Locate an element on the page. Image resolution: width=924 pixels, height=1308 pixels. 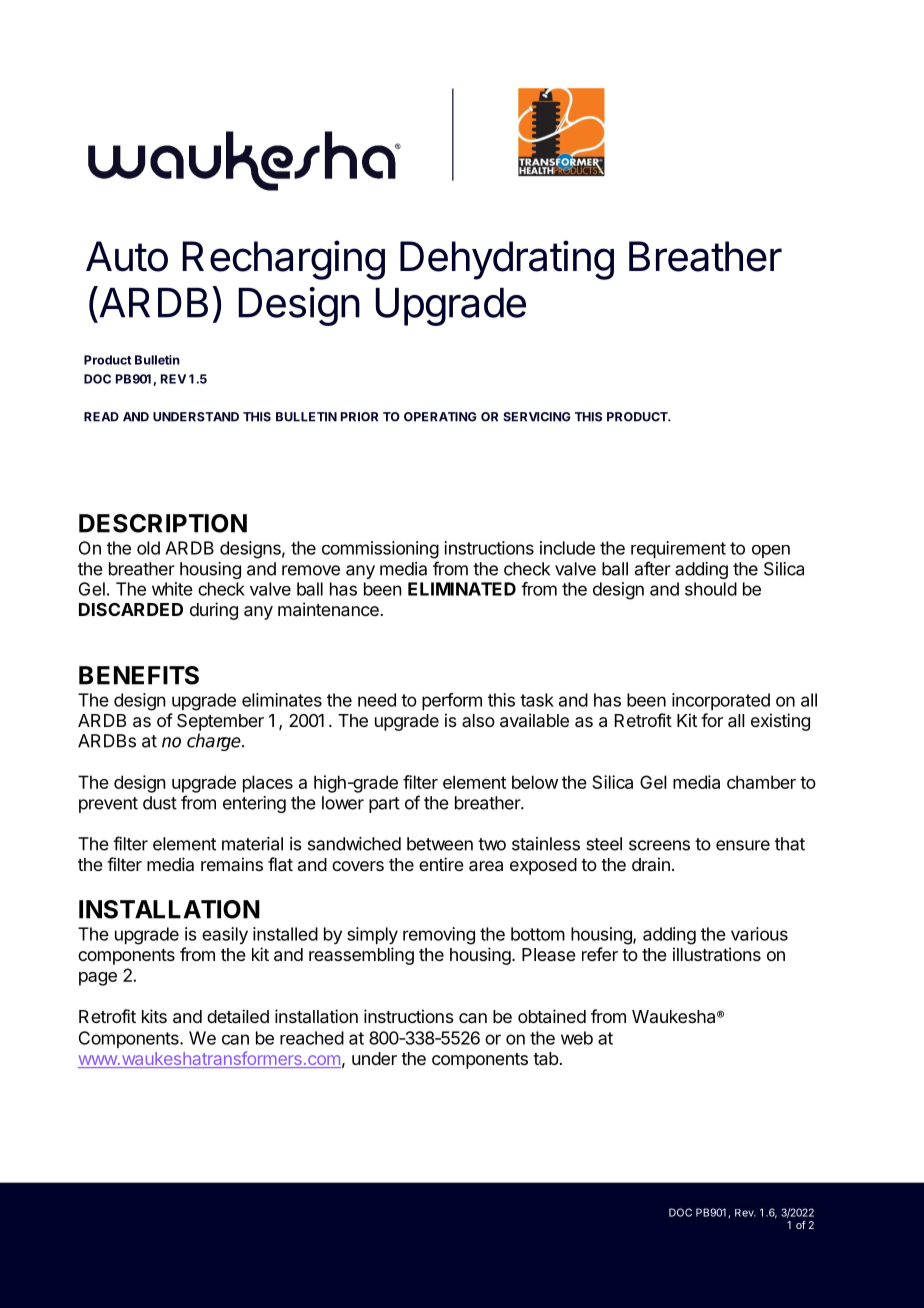
requirement is located at coordinates (678, 549).
